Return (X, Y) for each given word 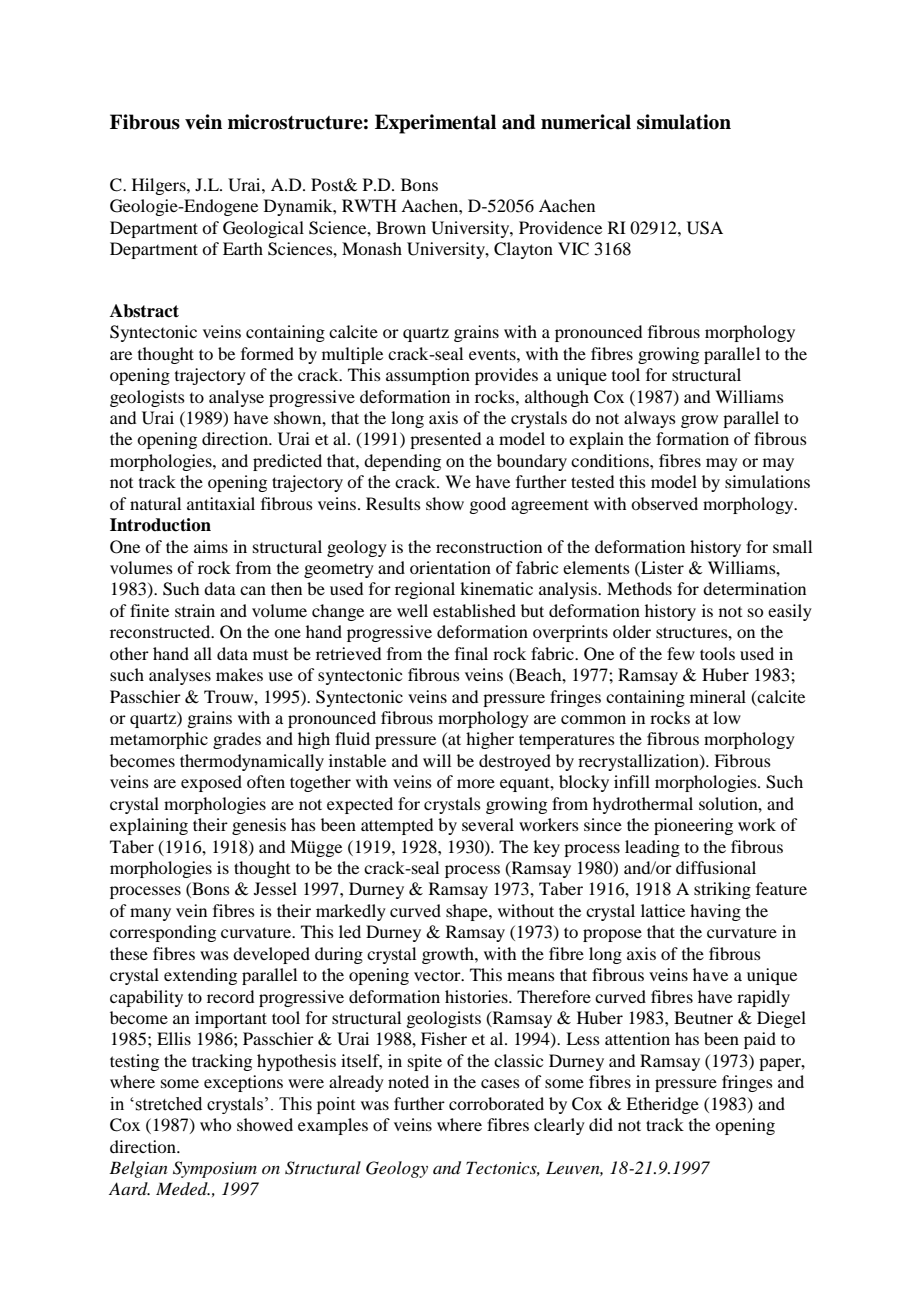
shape (468, 912)
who (215, 1124)
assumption (428, 376)
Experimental (435, 124)
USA (705, 228)
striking (722, 890)
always (650, 419)
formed (267, 353)
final (471, 653)
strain (195, 610)
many (150, 914)
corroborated (496, 1103)
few (681, 653)
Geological (263, 229)
